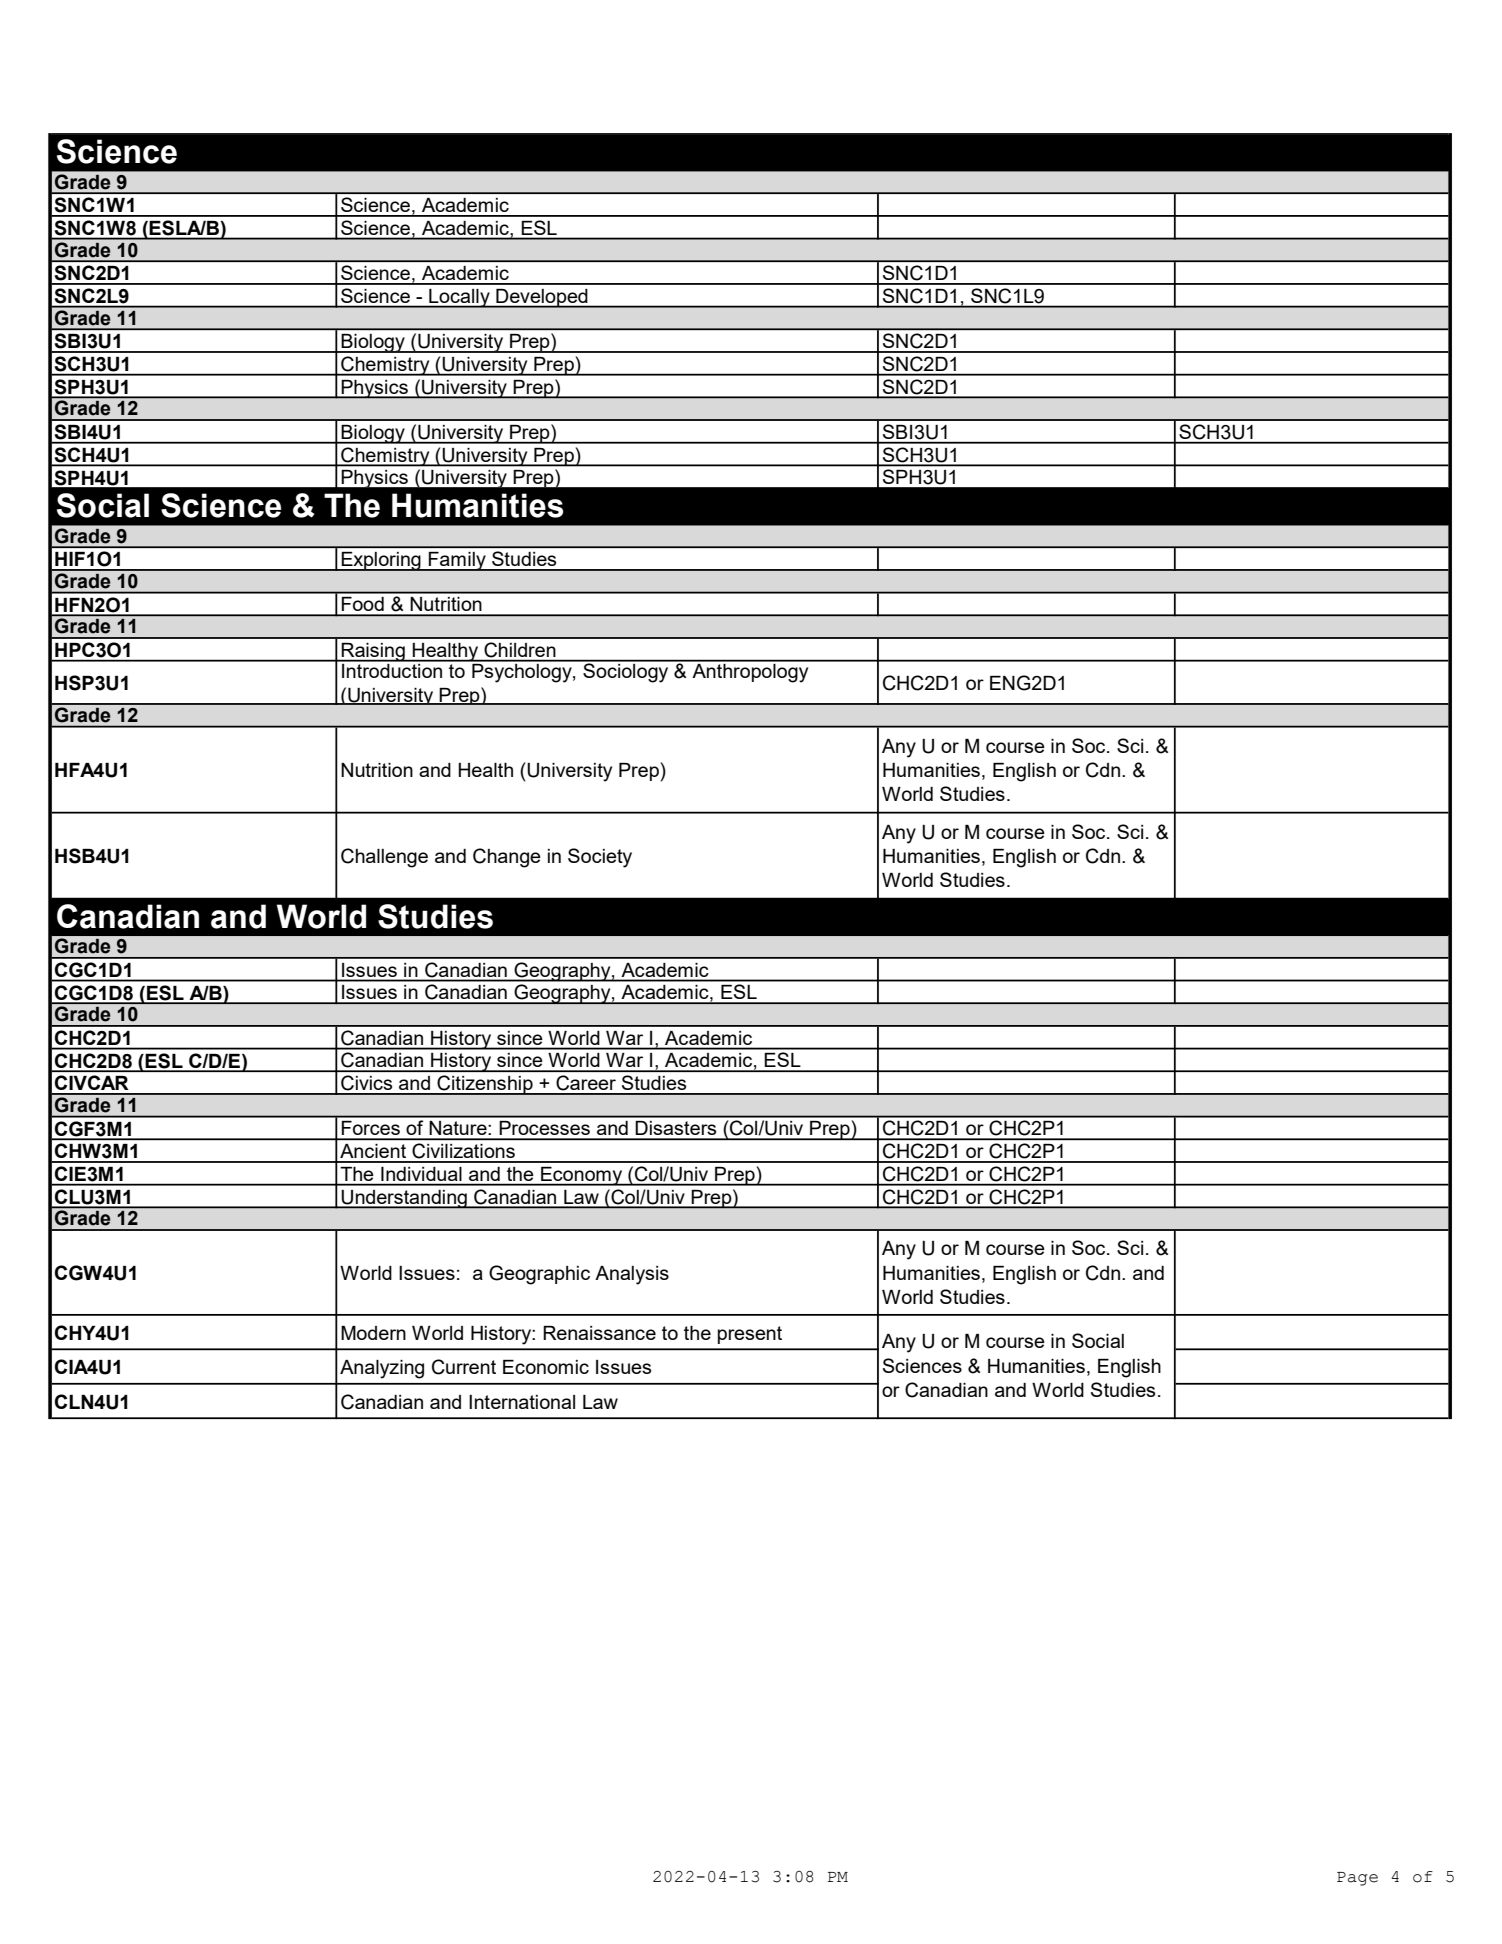  Describe the element at coordinates (522, 1402) in the screenshot. I see `International` at that location.
